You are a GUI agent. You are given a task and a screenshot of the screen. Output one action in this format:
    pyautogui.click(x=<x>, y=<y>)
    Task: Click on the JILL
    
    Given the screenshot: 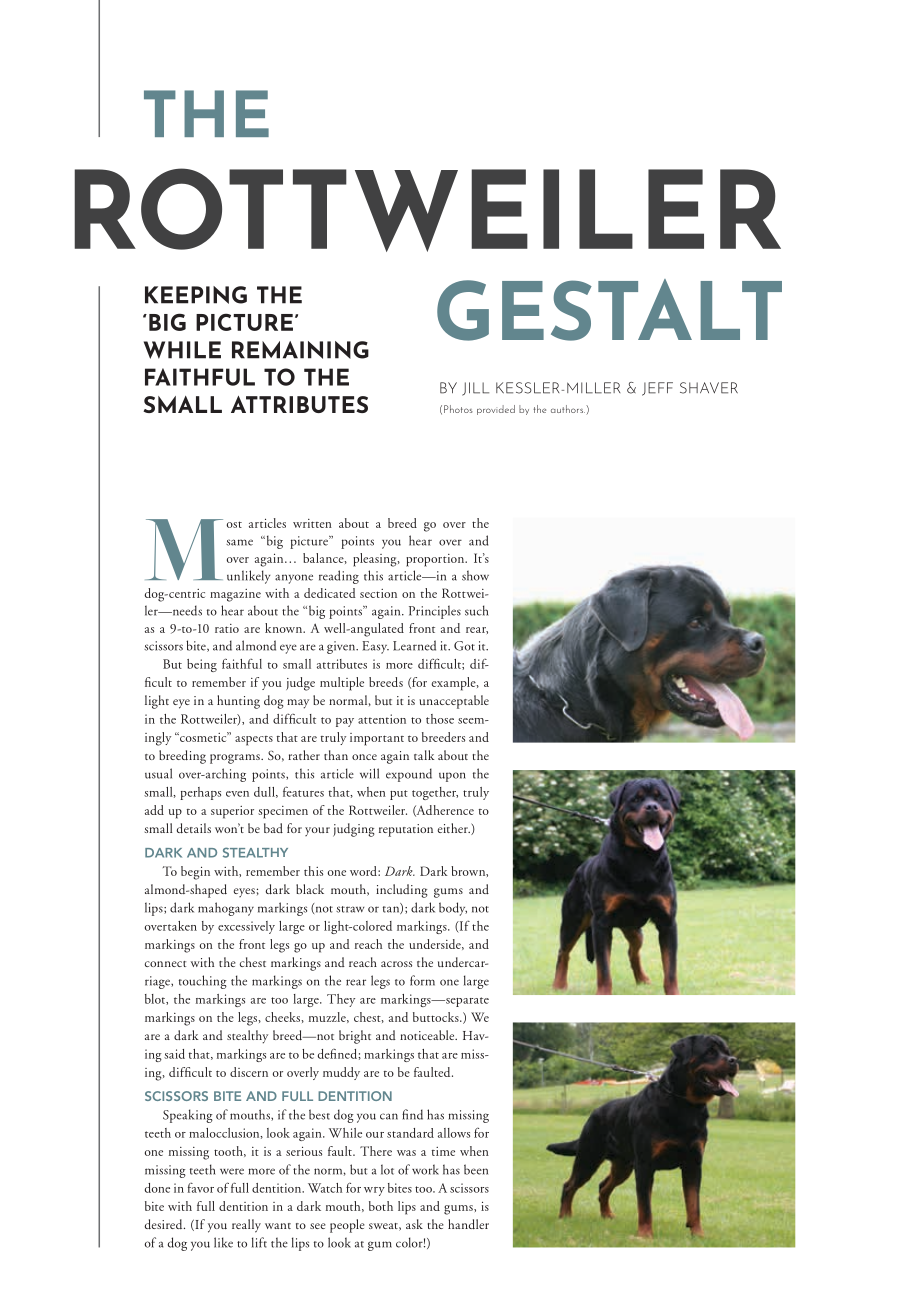 What is the action you would take?
    pyautogui.click(x=475, y=389)
